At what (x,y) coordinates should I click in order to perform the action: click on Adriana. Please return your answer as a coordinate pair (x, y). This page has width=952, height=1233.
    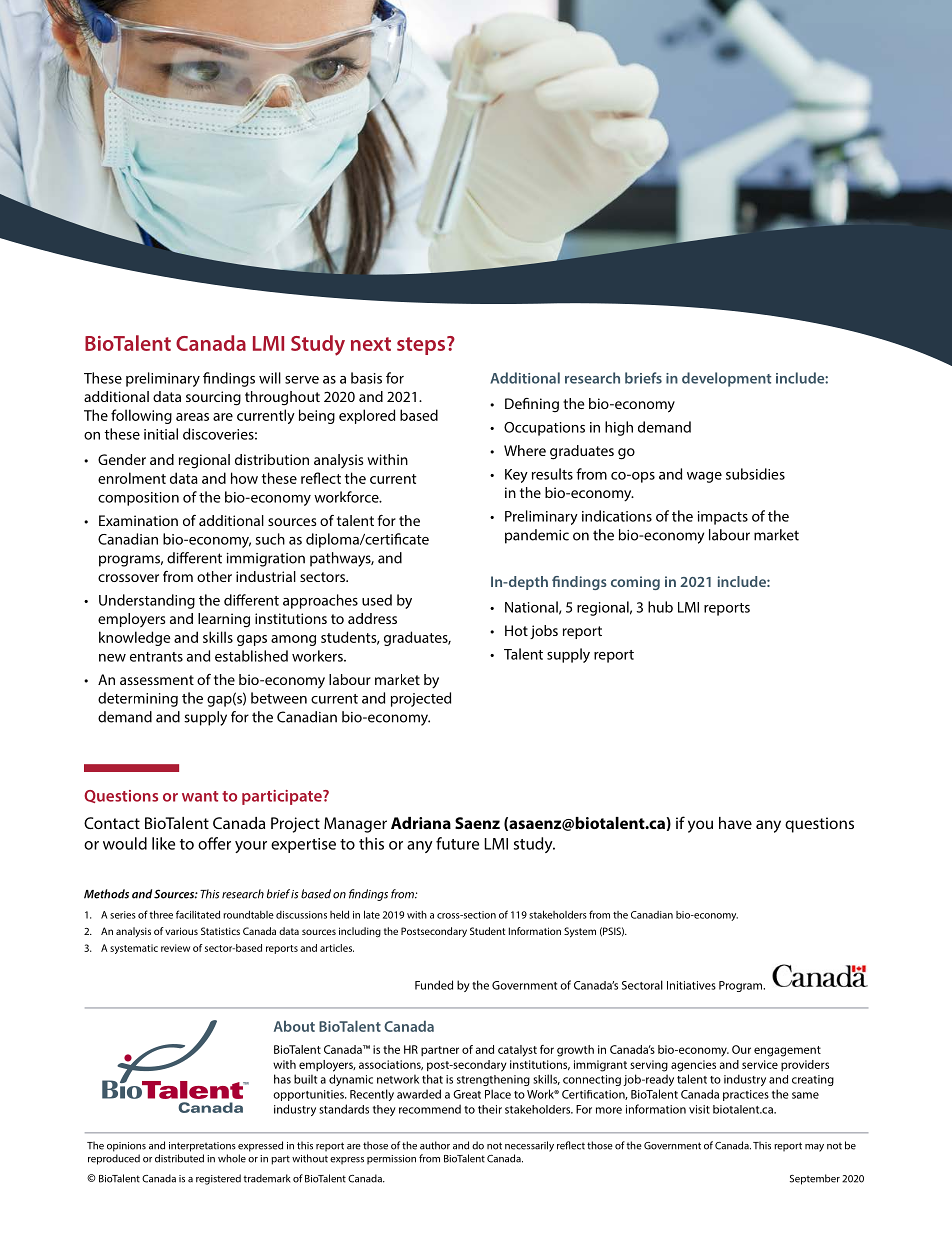
    Looking at the image, I should click on (421, 823).
